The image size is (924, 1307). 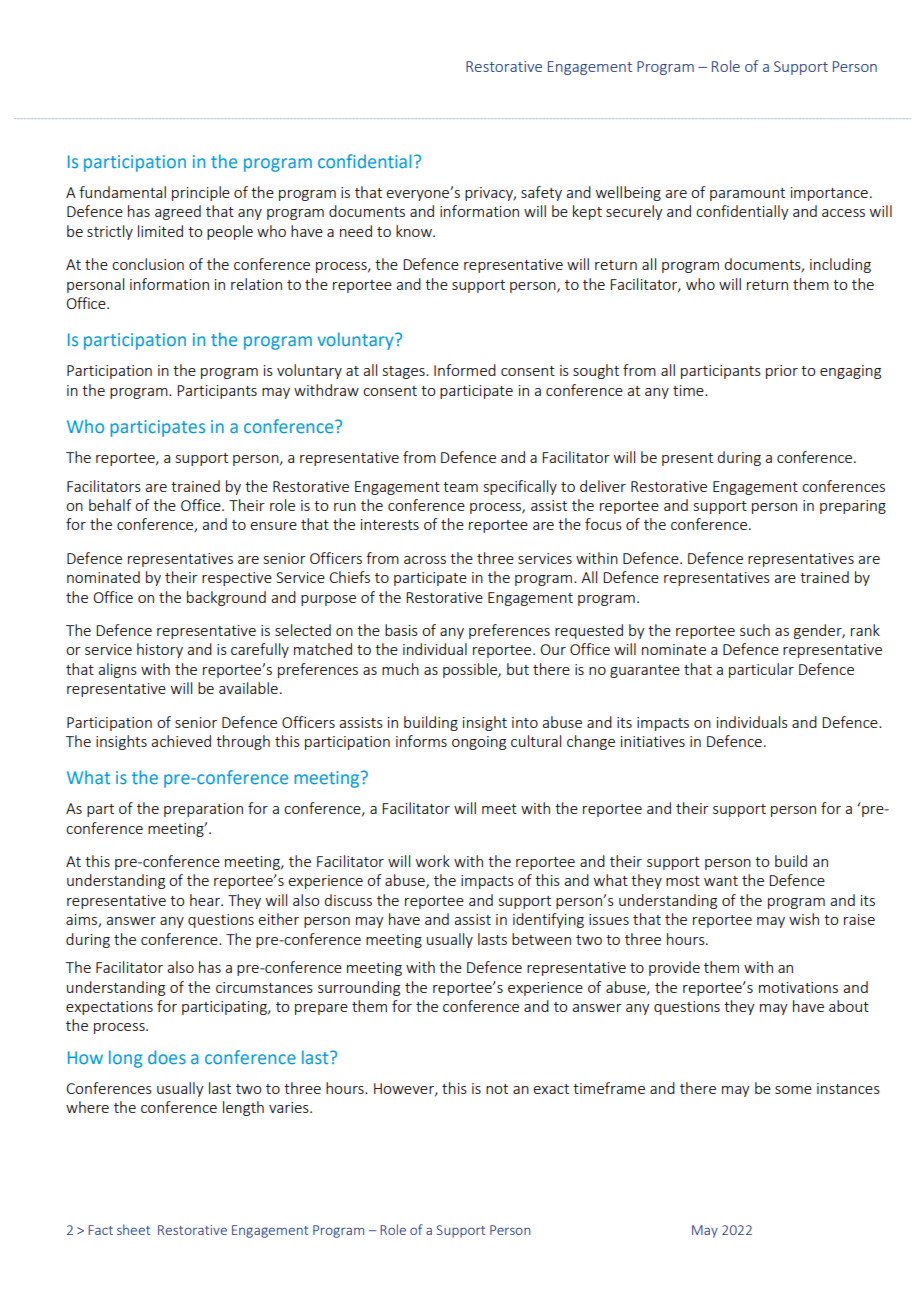 I want to click on between, so click(x=541, y=939).
